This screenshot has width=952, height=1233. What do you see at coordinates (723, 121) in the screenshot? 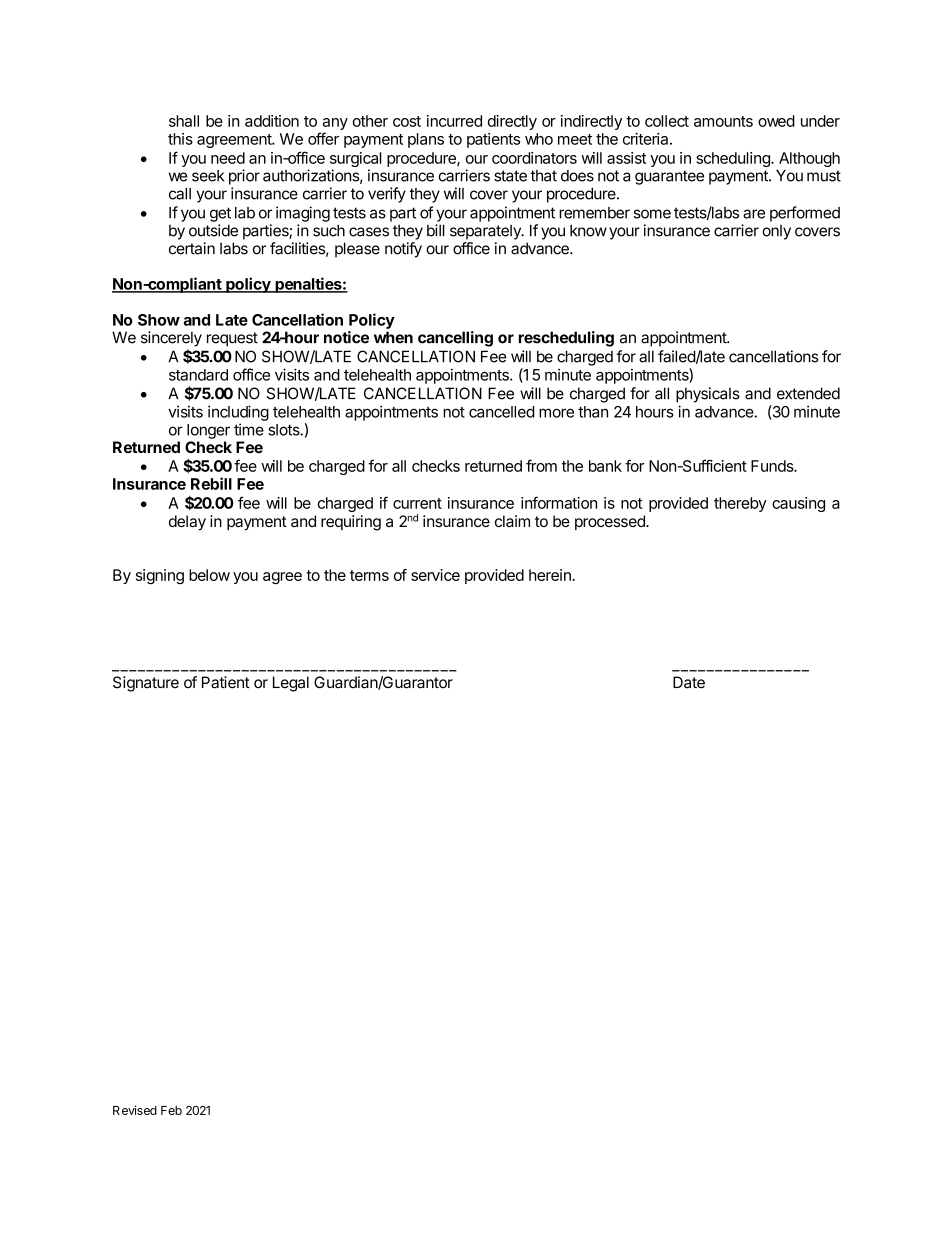
I see `amounts` at bounding box center [723, 121].
